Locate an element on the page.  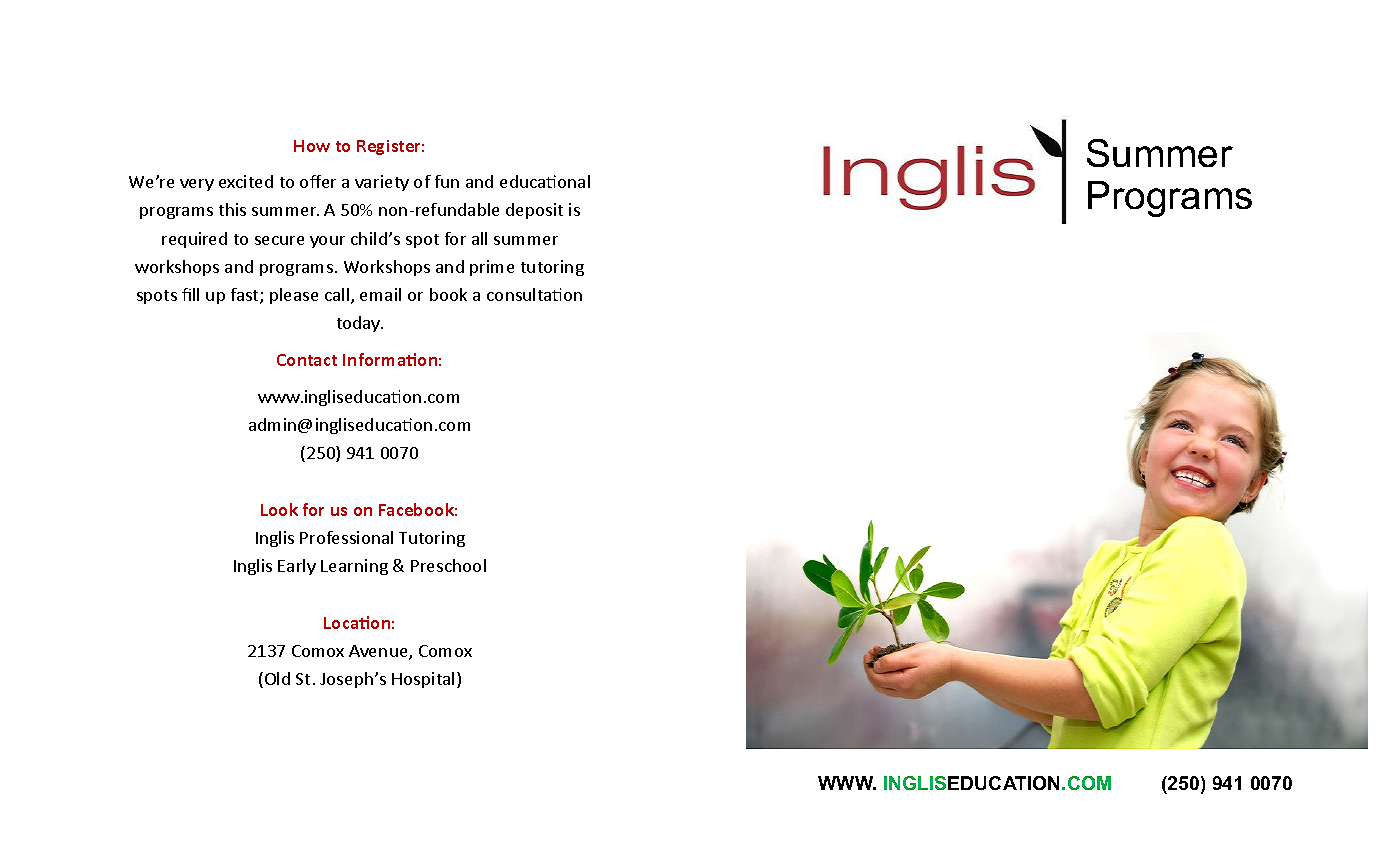
Contact is located at coordinates (307, 360).
